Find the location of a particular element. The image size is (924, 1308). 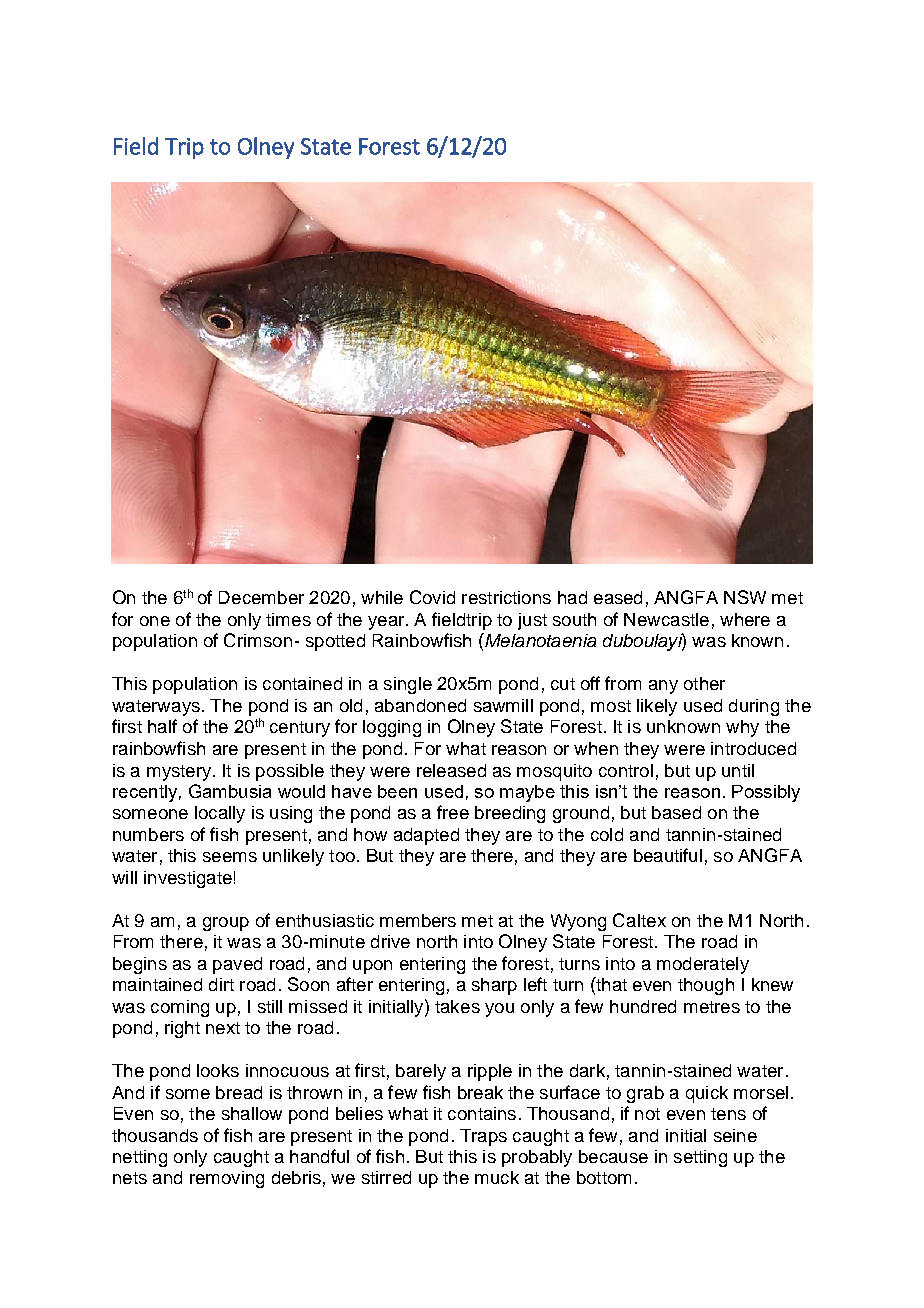

investigate is located at coordinates (188, 879).
